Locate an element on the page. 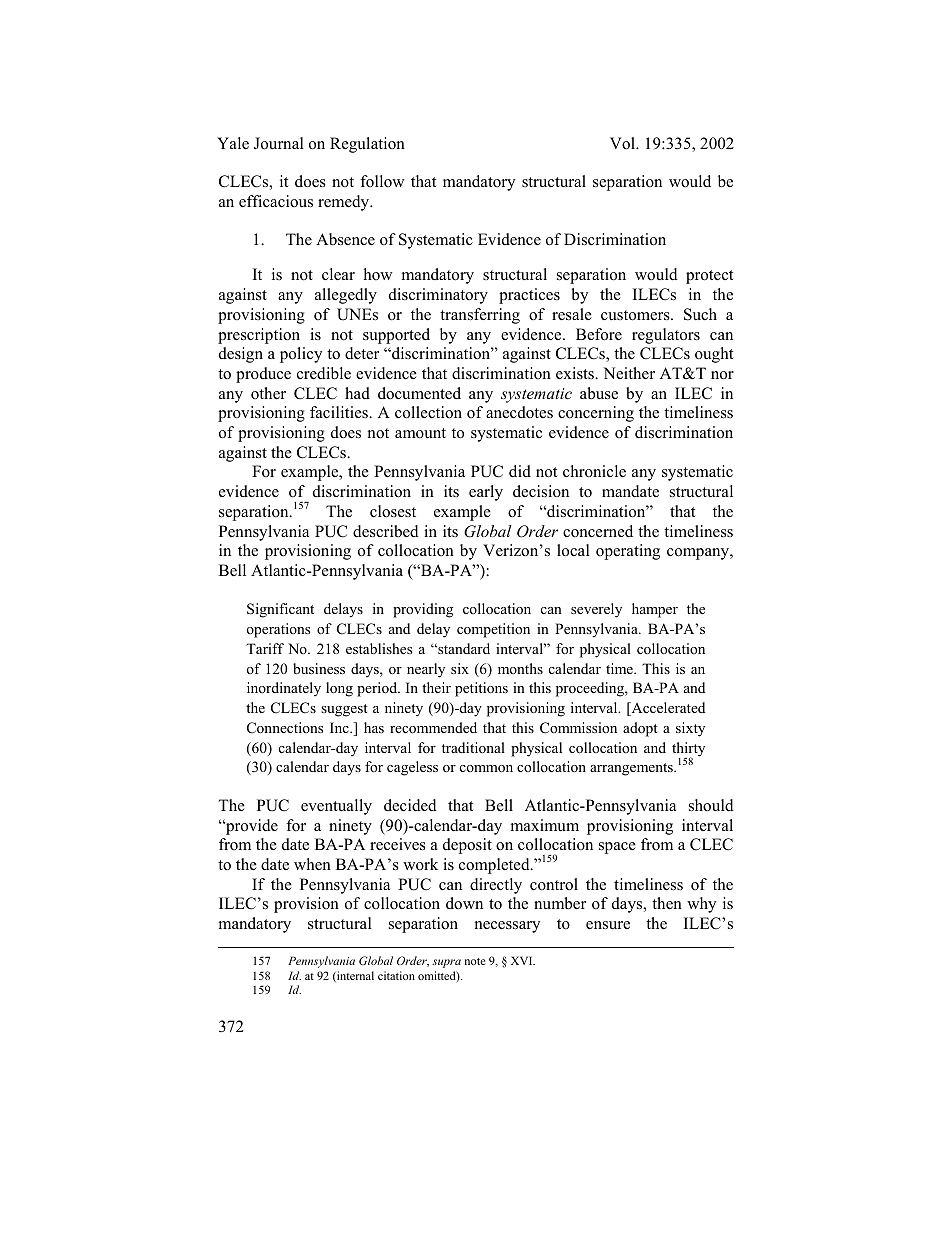  Vol is located at coordinates (623, 143).
